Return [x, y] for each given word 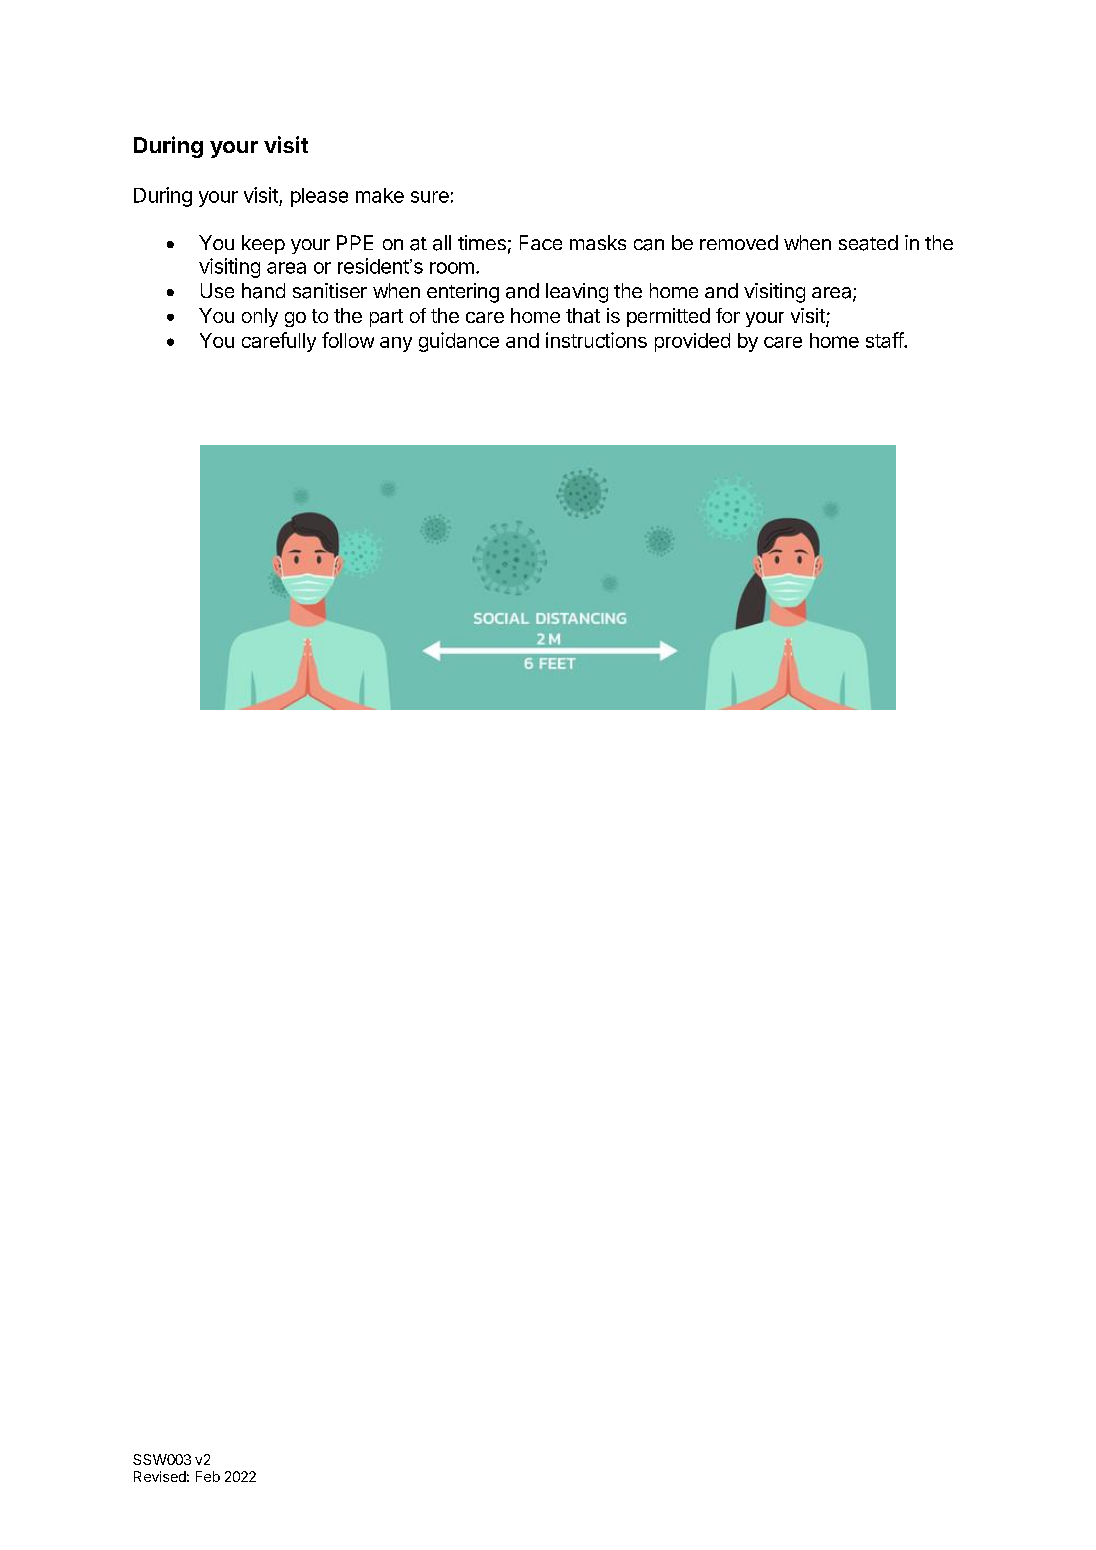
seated [868, 243]
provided [692, 342]
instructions [596, 340]
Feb [208, 1476]
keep [263, 244]
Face [541, 242]
